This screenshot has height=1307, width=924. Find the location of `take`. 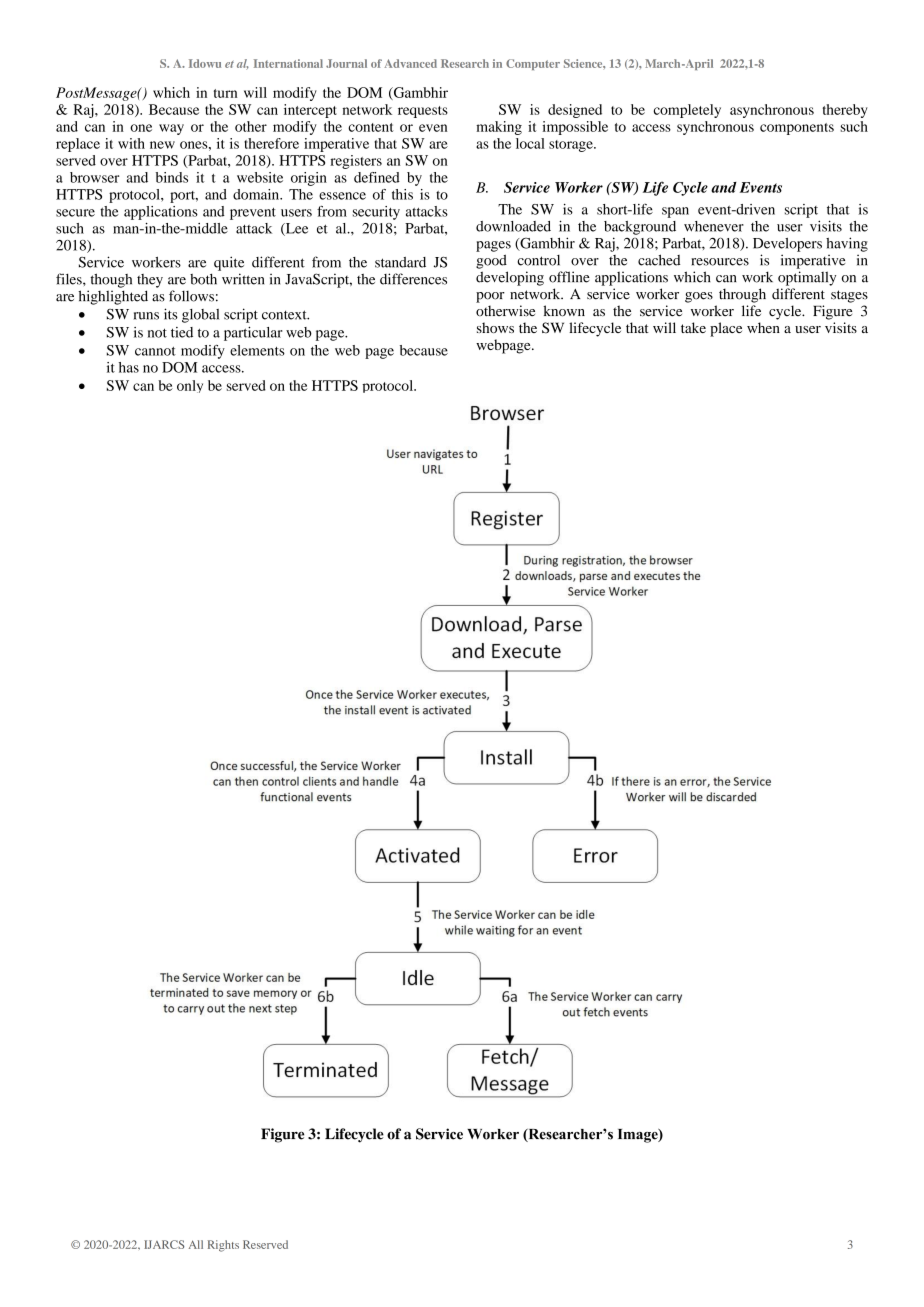

take is located at coordinates (693, 327).
